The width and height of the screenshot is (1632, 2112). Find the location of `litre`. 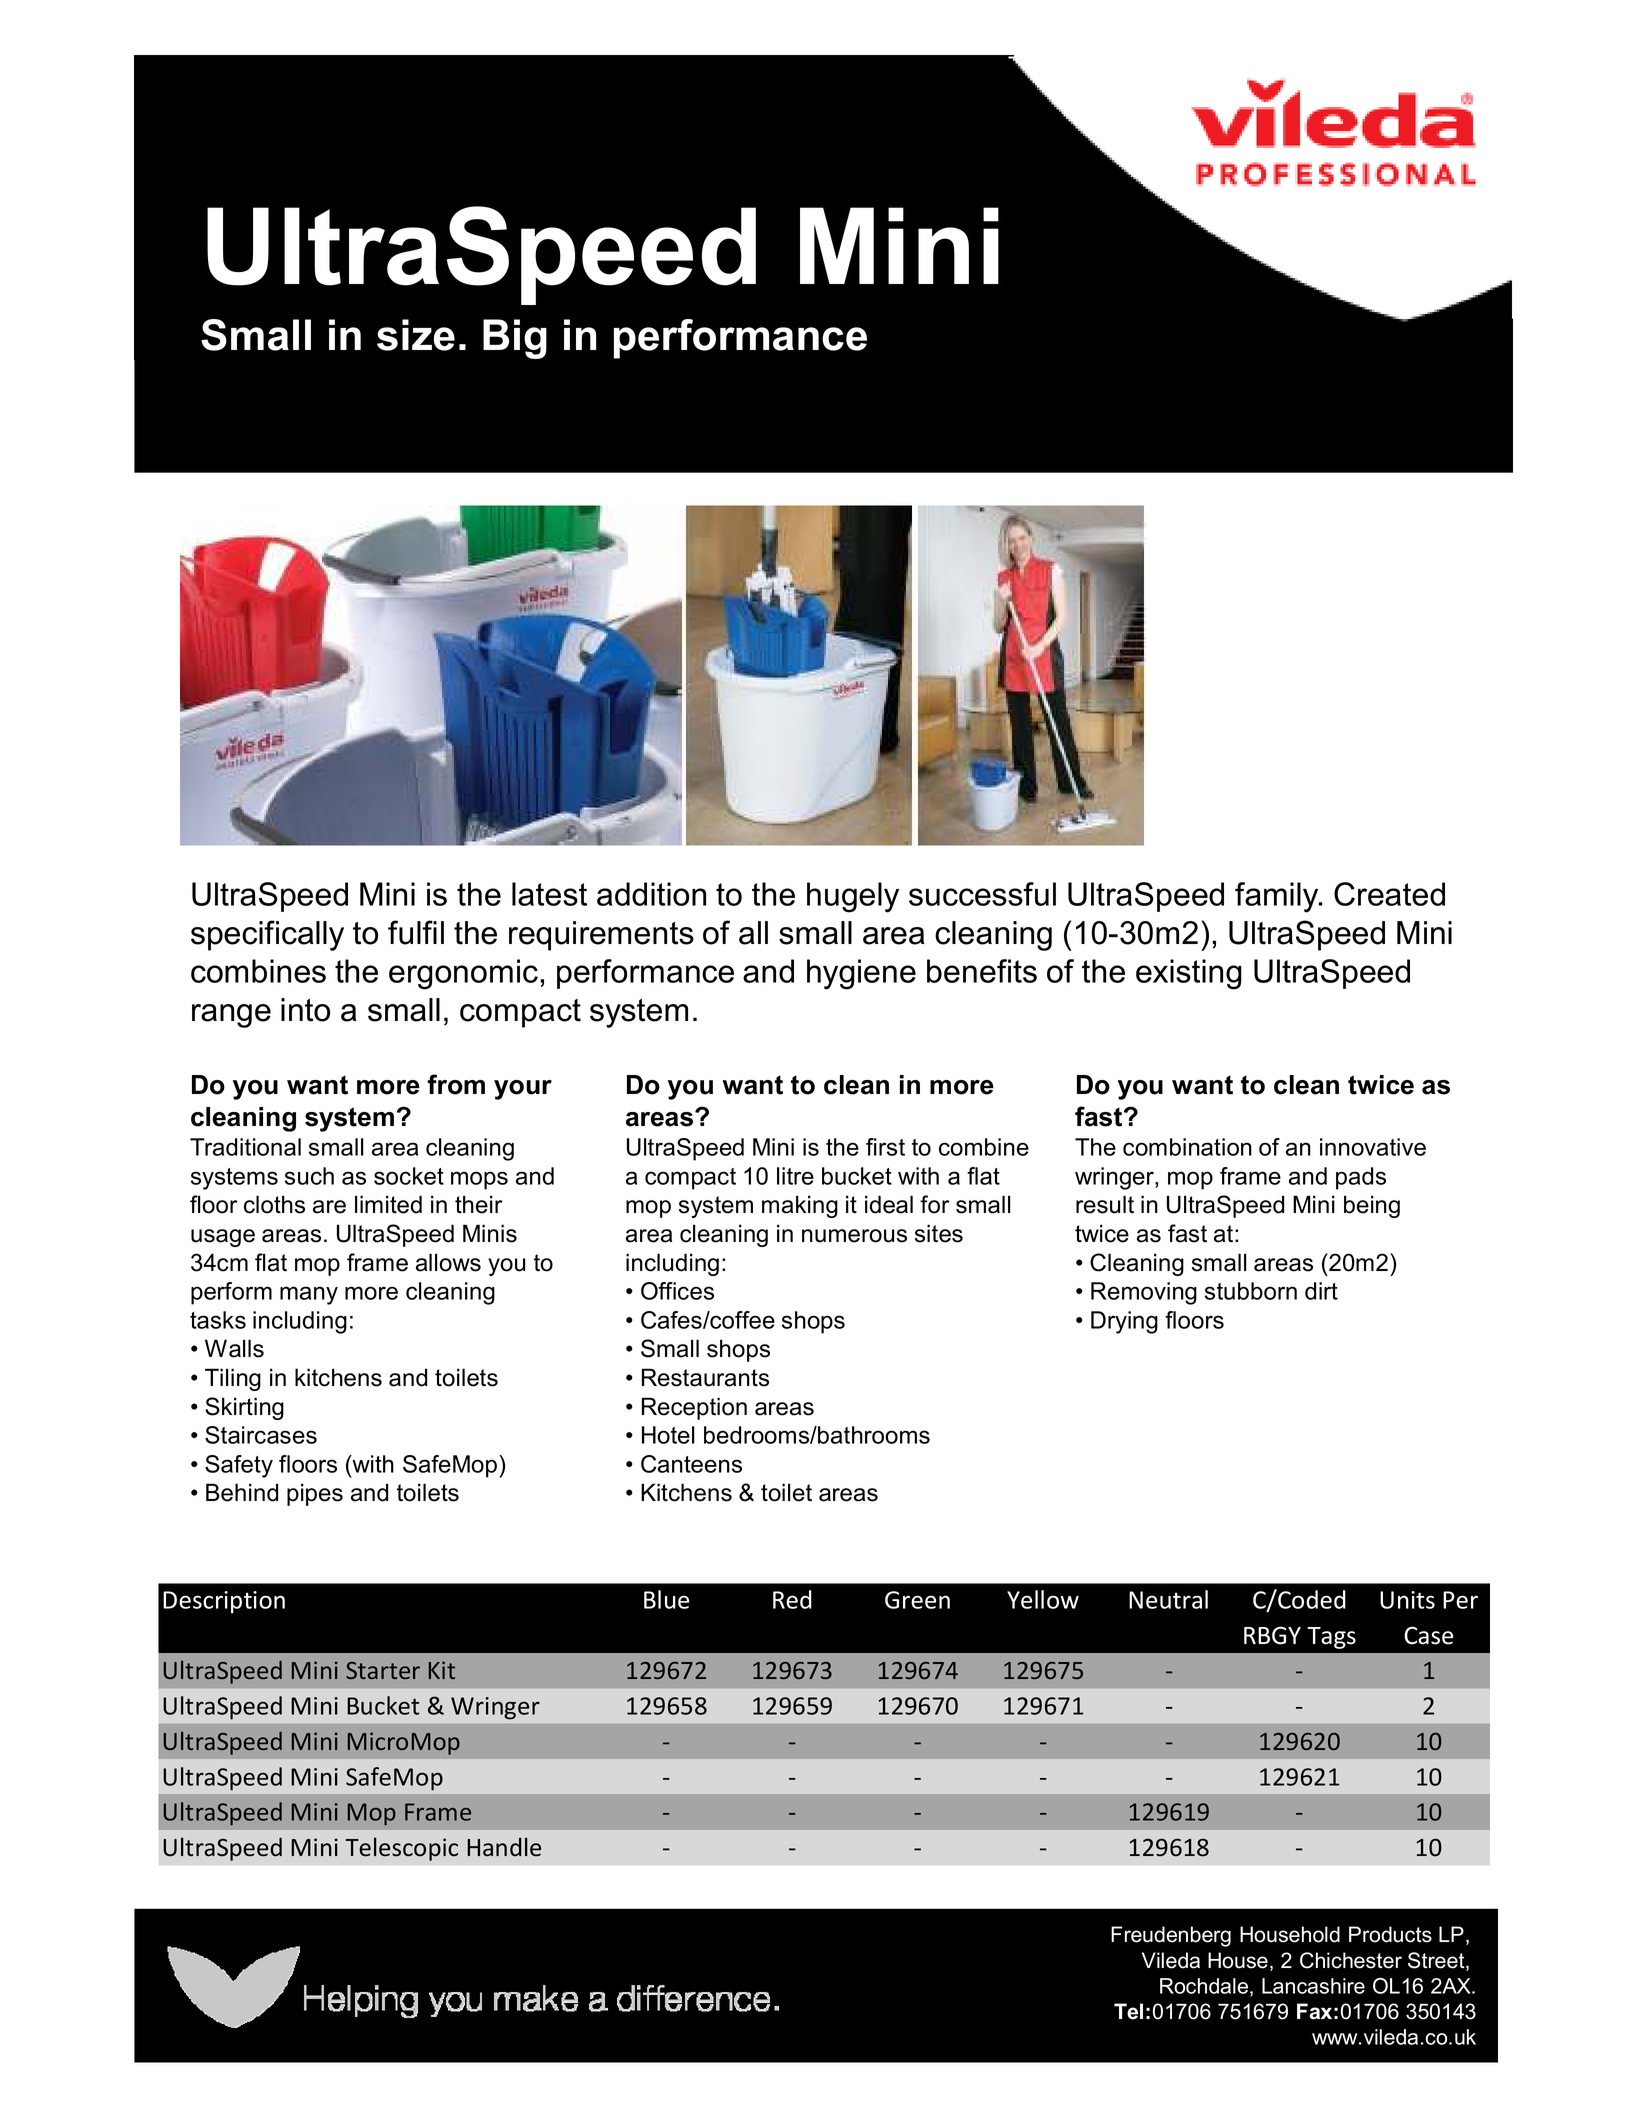

litre is located at coordinates (795, 1176).
